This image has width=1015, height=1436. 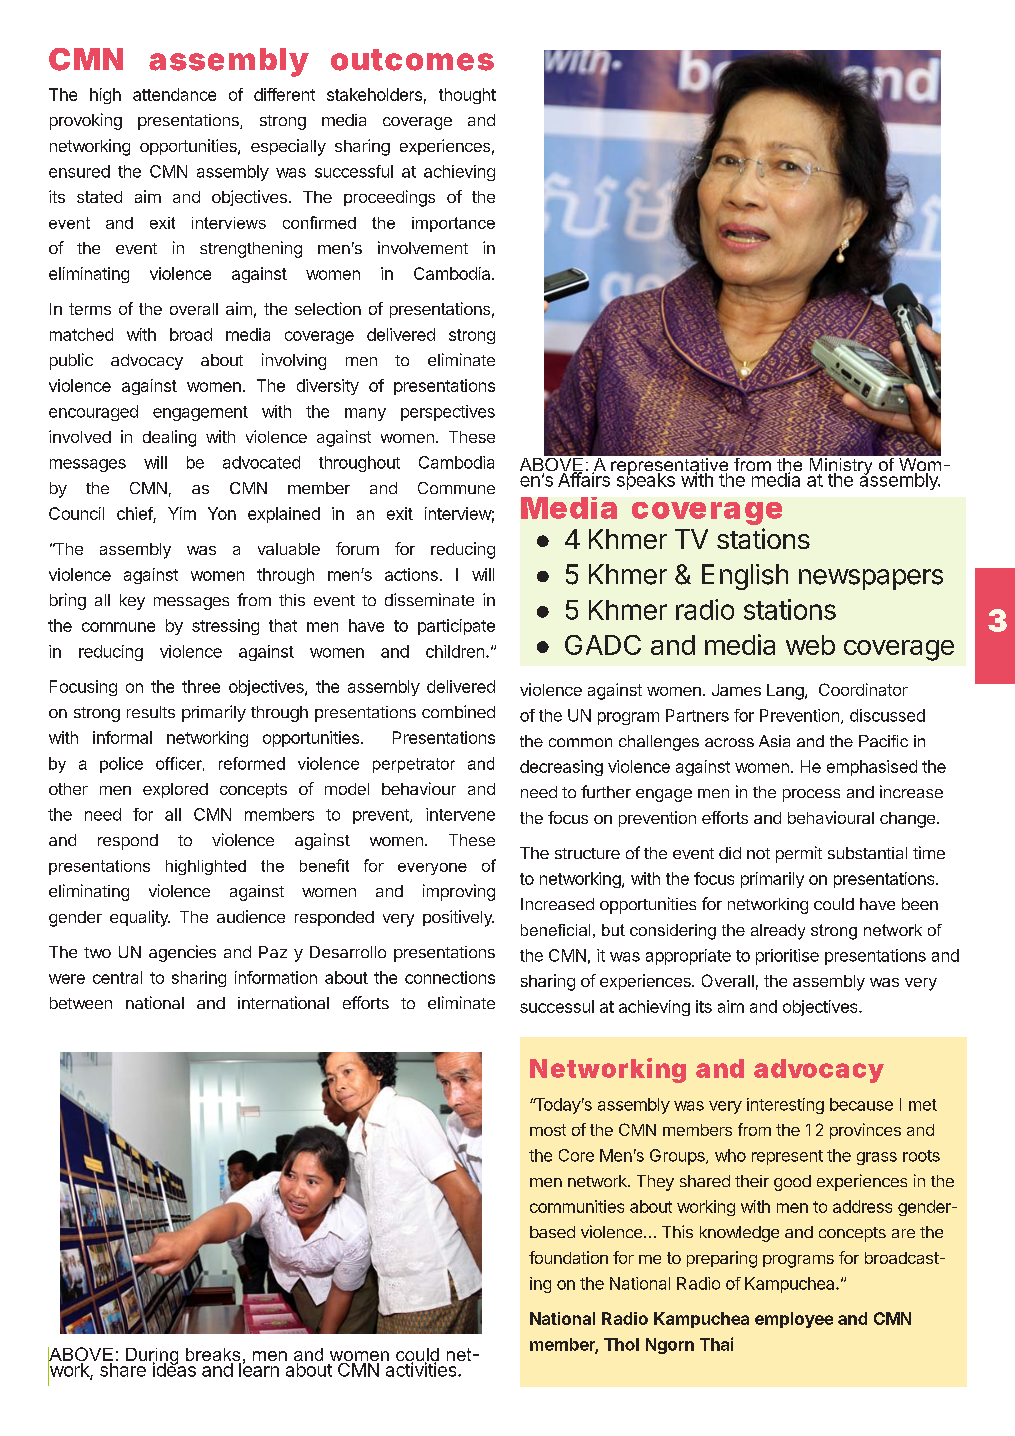 I want to click on newspapers, so click(x=871, y=579).
